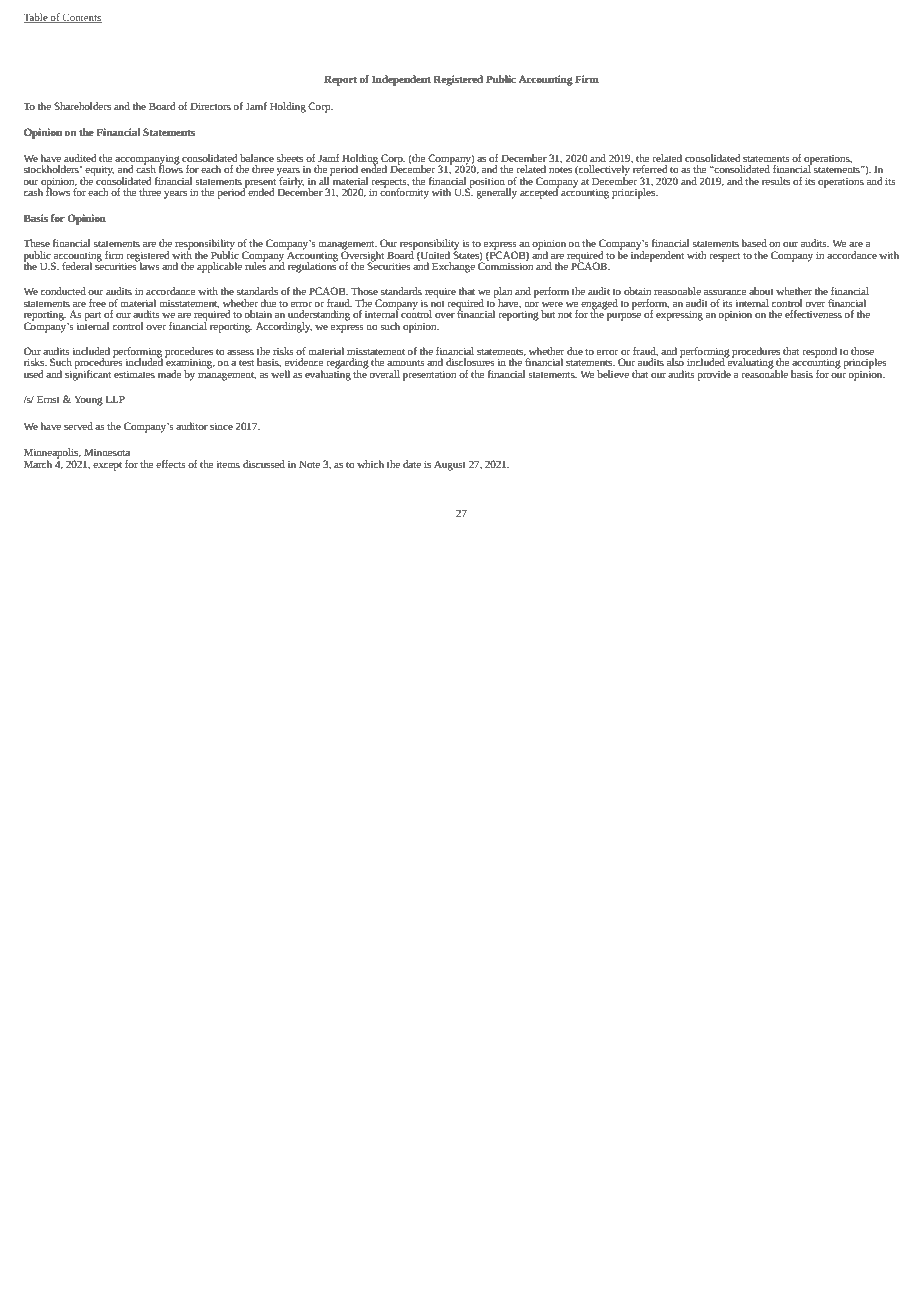  I want to click on referred, so click(649, 168).
